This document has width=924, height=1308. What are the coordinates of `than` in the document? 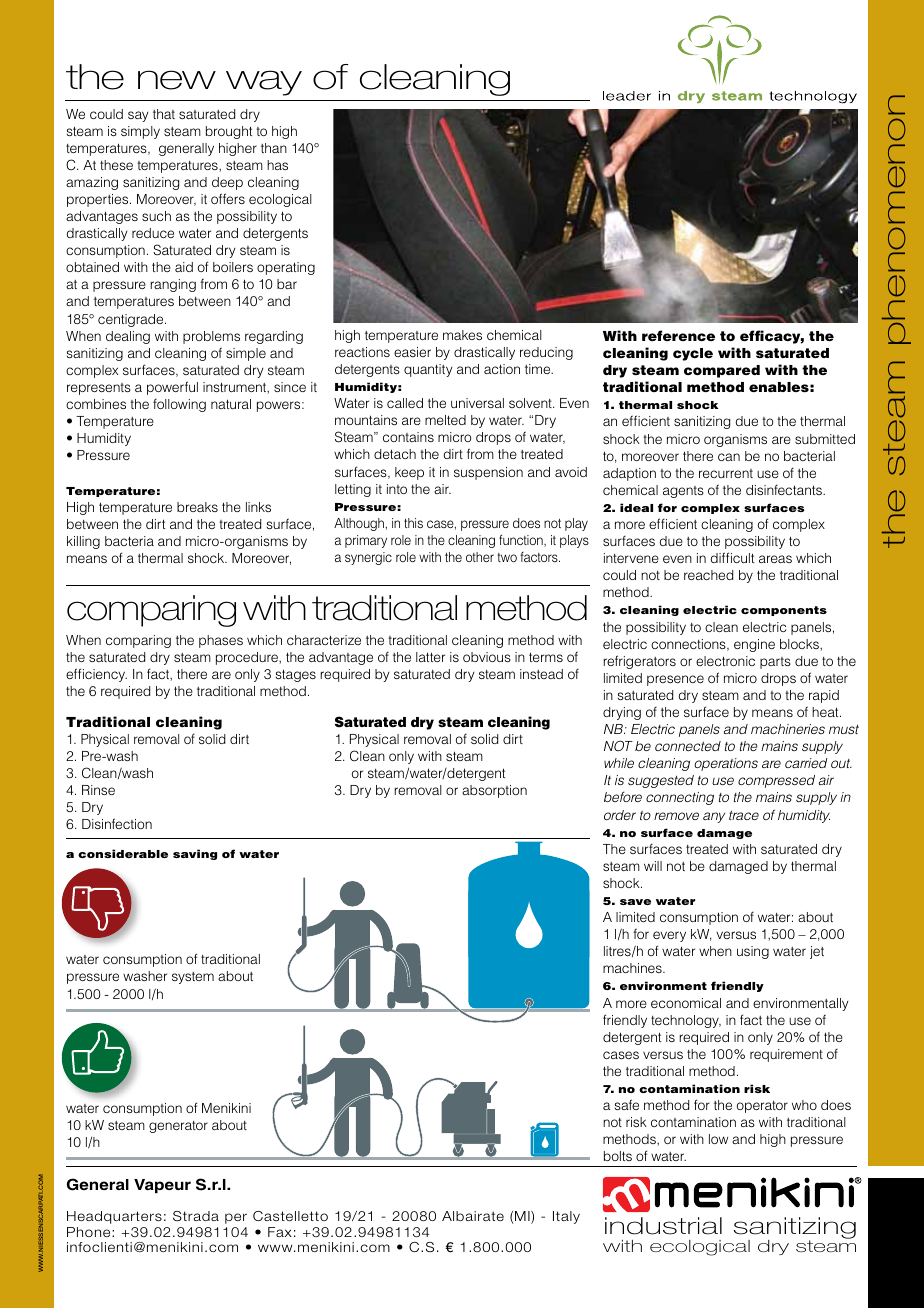 It's located at (274, 148).
